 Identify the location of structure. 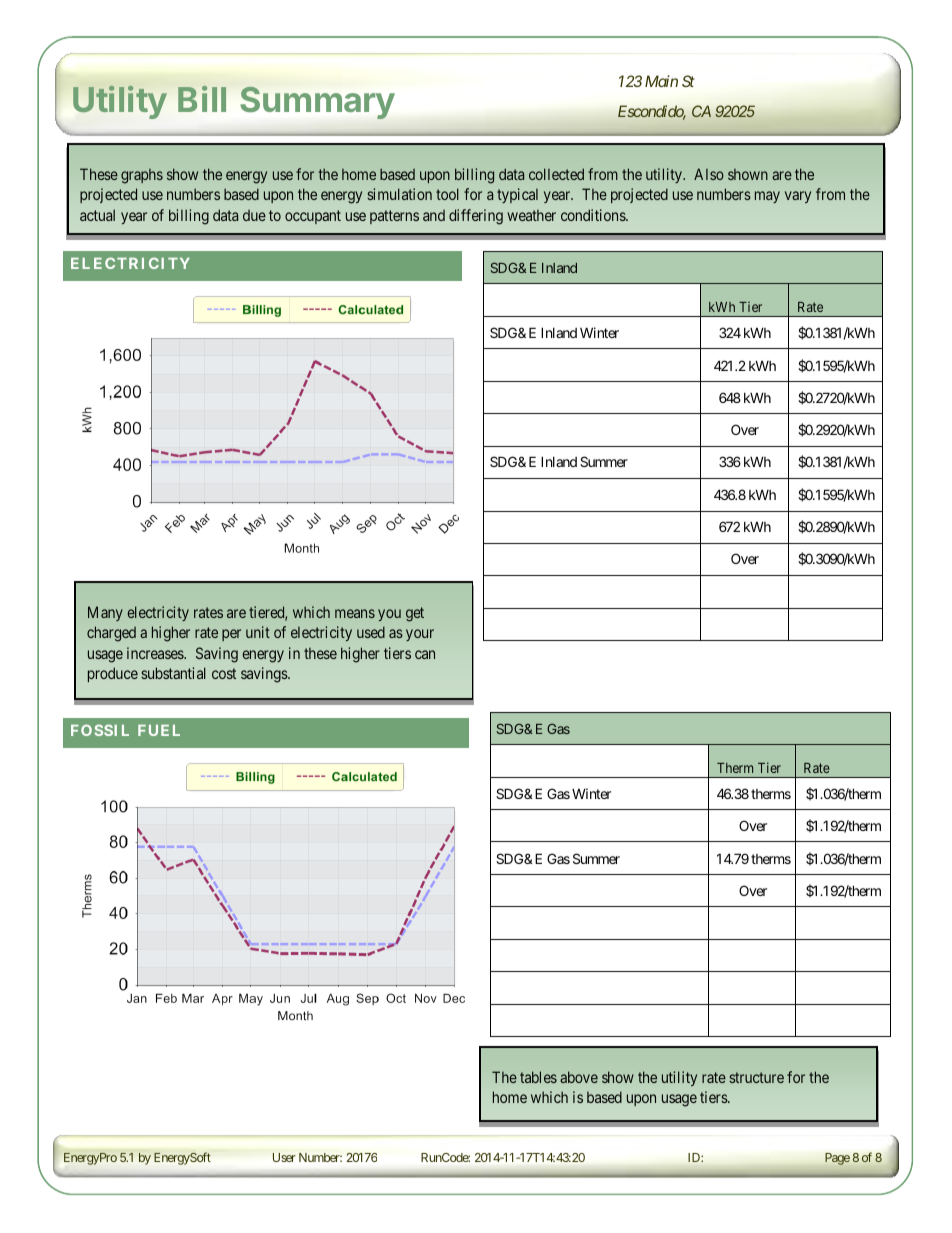
(756, 1077).
